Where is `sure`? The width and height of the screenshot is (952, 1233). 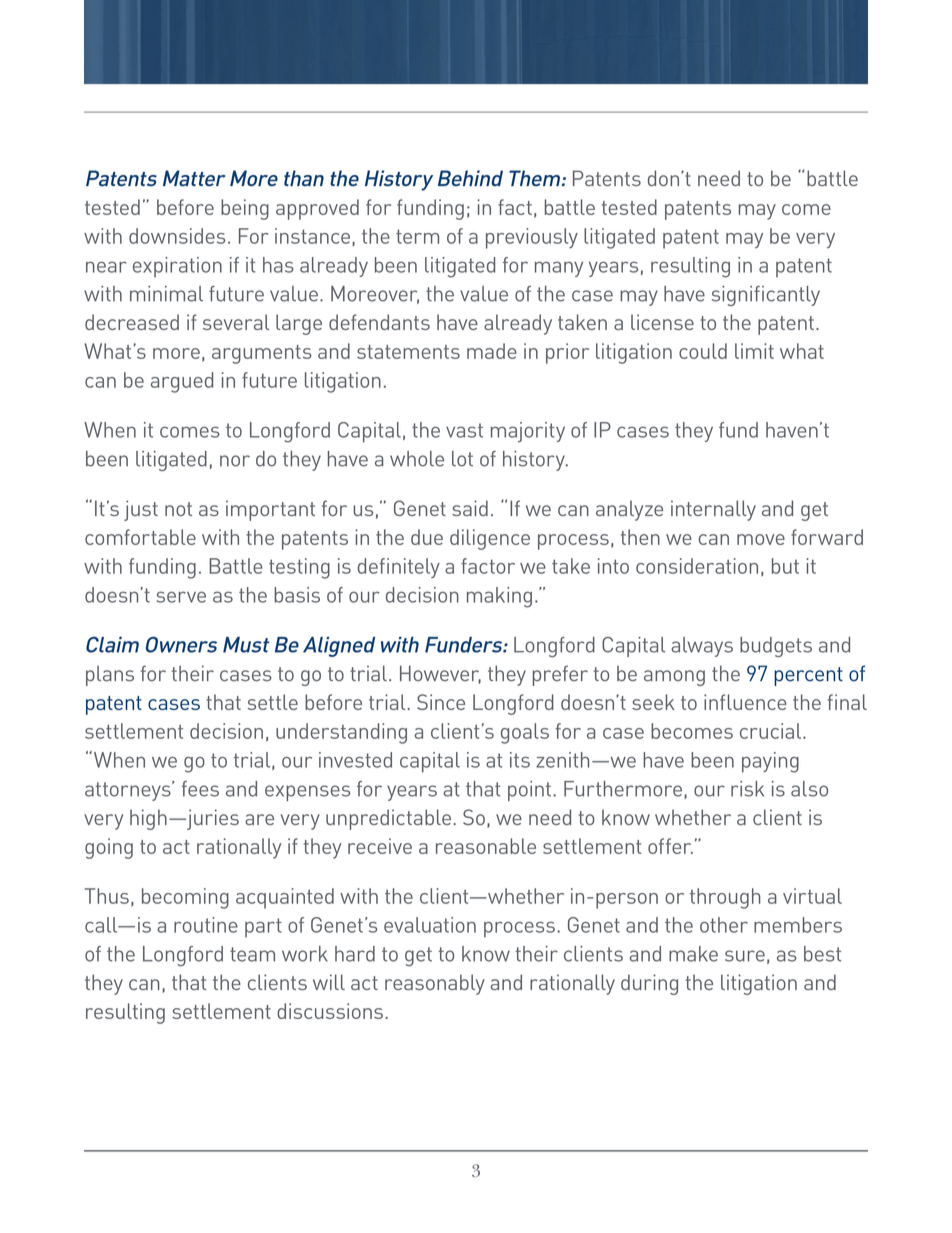 sure is located at coordinates (745, 956).
